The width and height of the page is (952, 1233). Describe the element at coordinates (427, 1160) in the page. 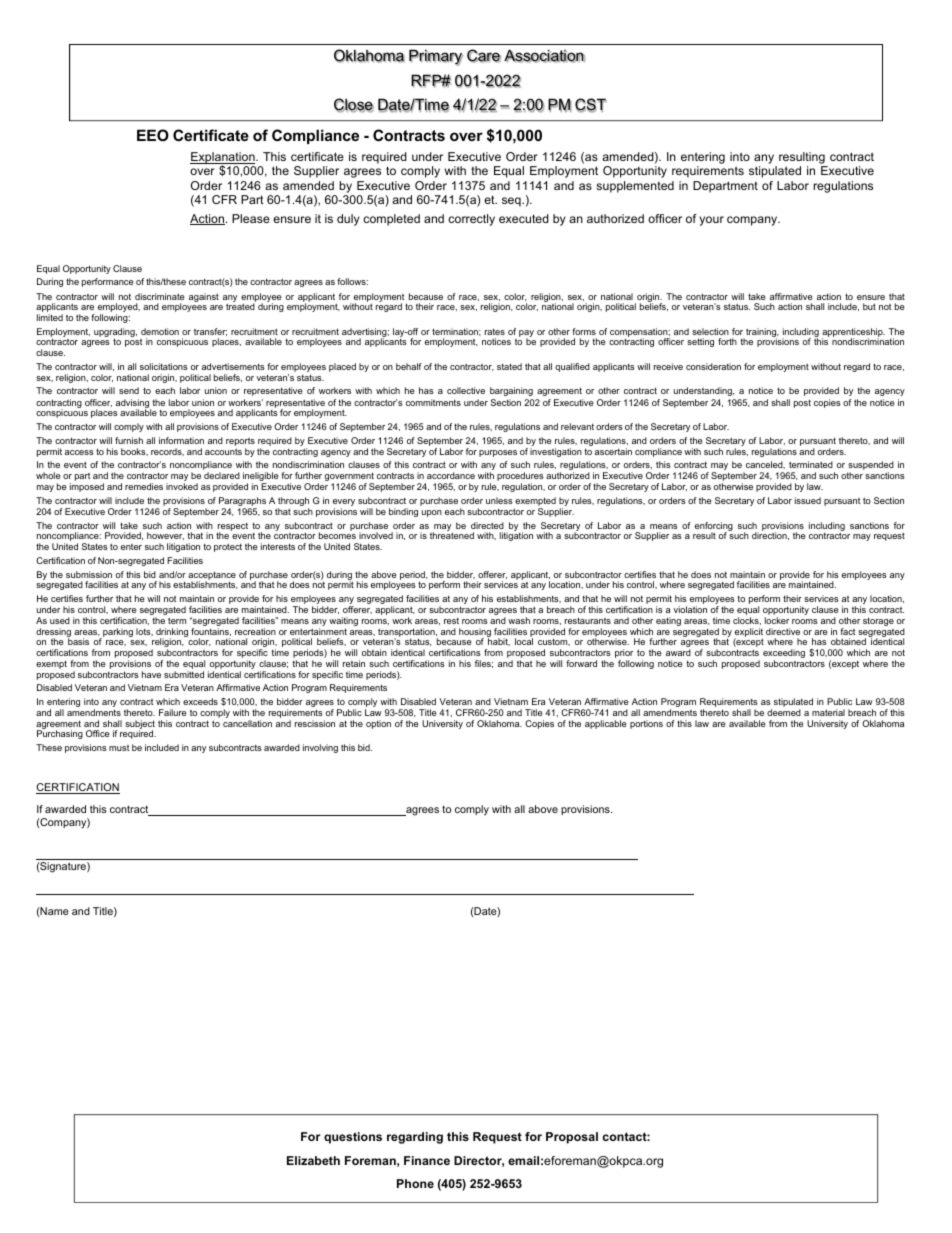

I see `Finance` at that location.
